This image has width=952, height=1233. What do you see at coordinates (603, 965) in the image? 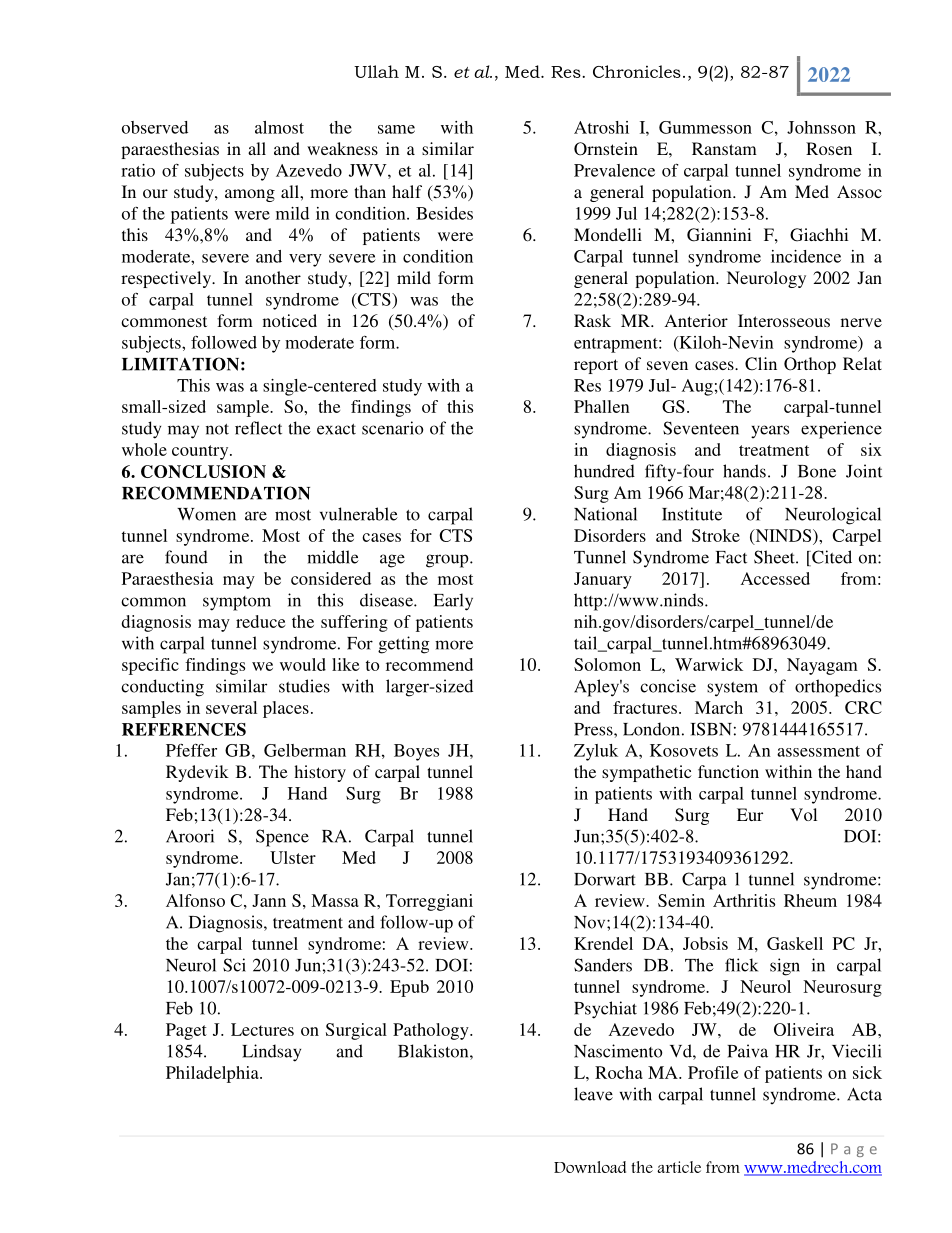
I see `Sanders` at bounding box center [603, 965].
